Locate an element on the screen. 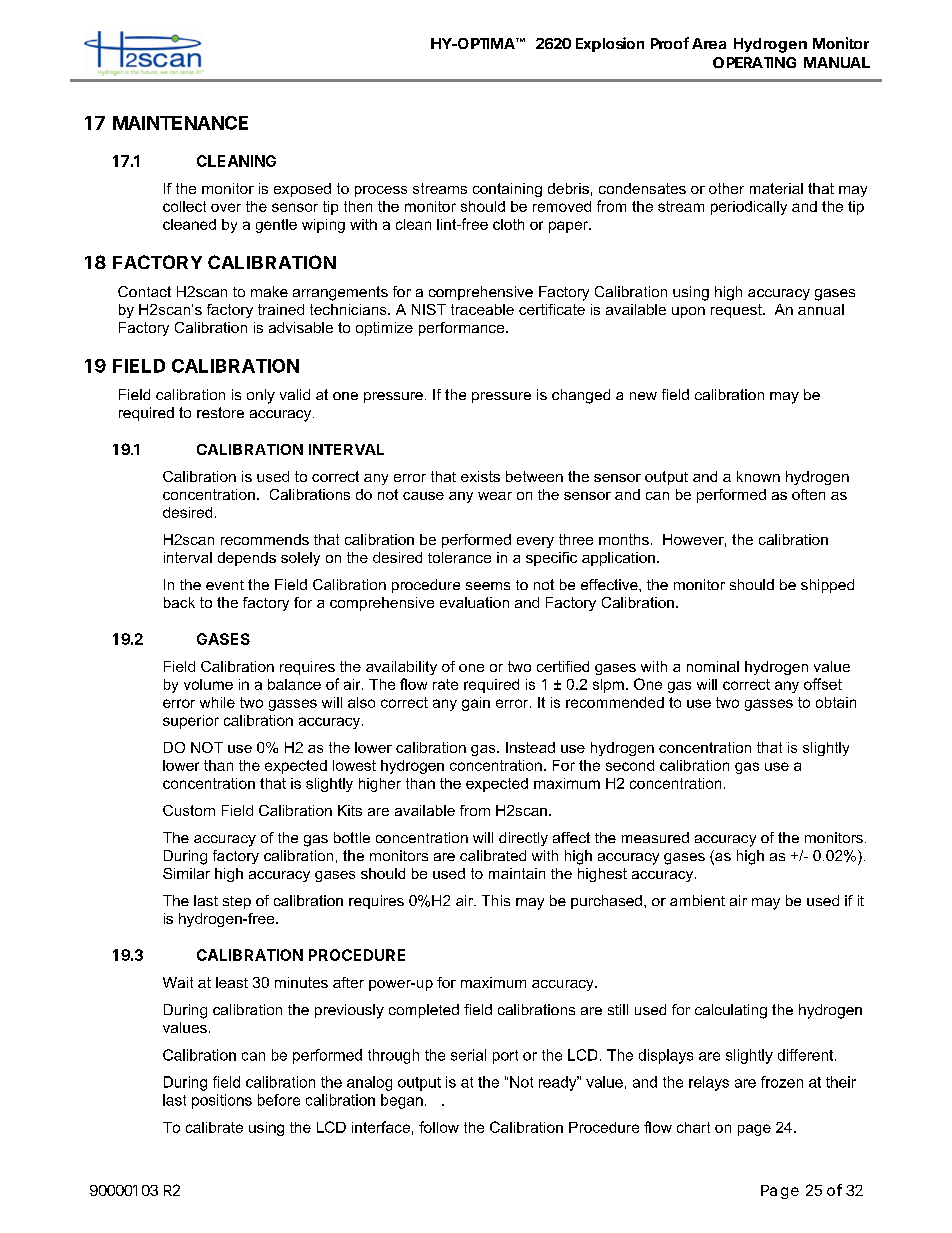  seems is located at coordinates (488, 586).
